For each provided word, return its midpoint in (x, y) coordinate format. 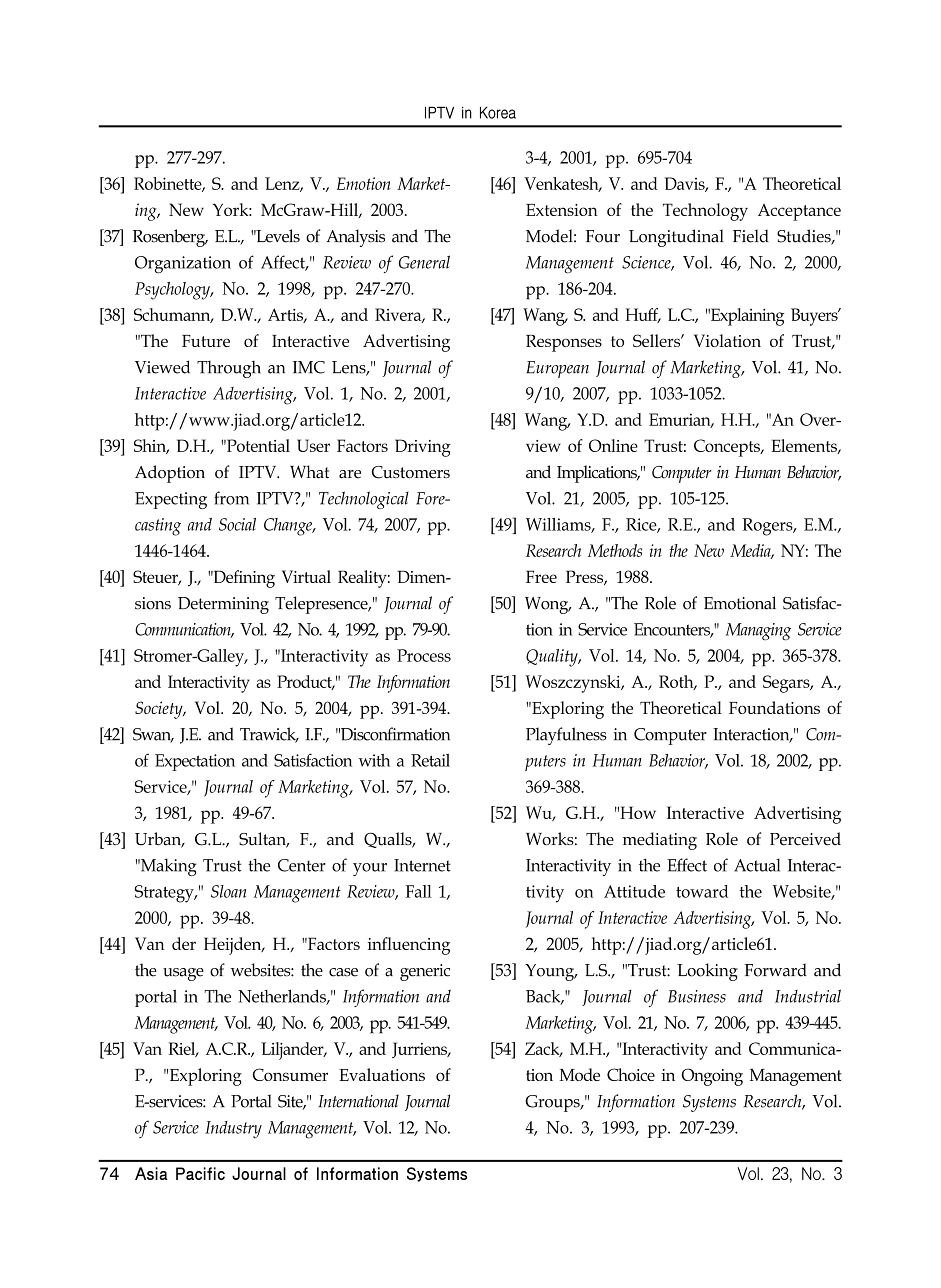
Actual (757, 865)
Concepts (728, 448)
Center (302, 865)
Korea (498, 113)
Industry (233, 1130)
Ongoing (712, 1077)
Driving (423, 448)
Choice (631, 1074)
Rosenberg (170, 238)
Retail (430, 760)
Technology (705, 212)
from (231, 498)
